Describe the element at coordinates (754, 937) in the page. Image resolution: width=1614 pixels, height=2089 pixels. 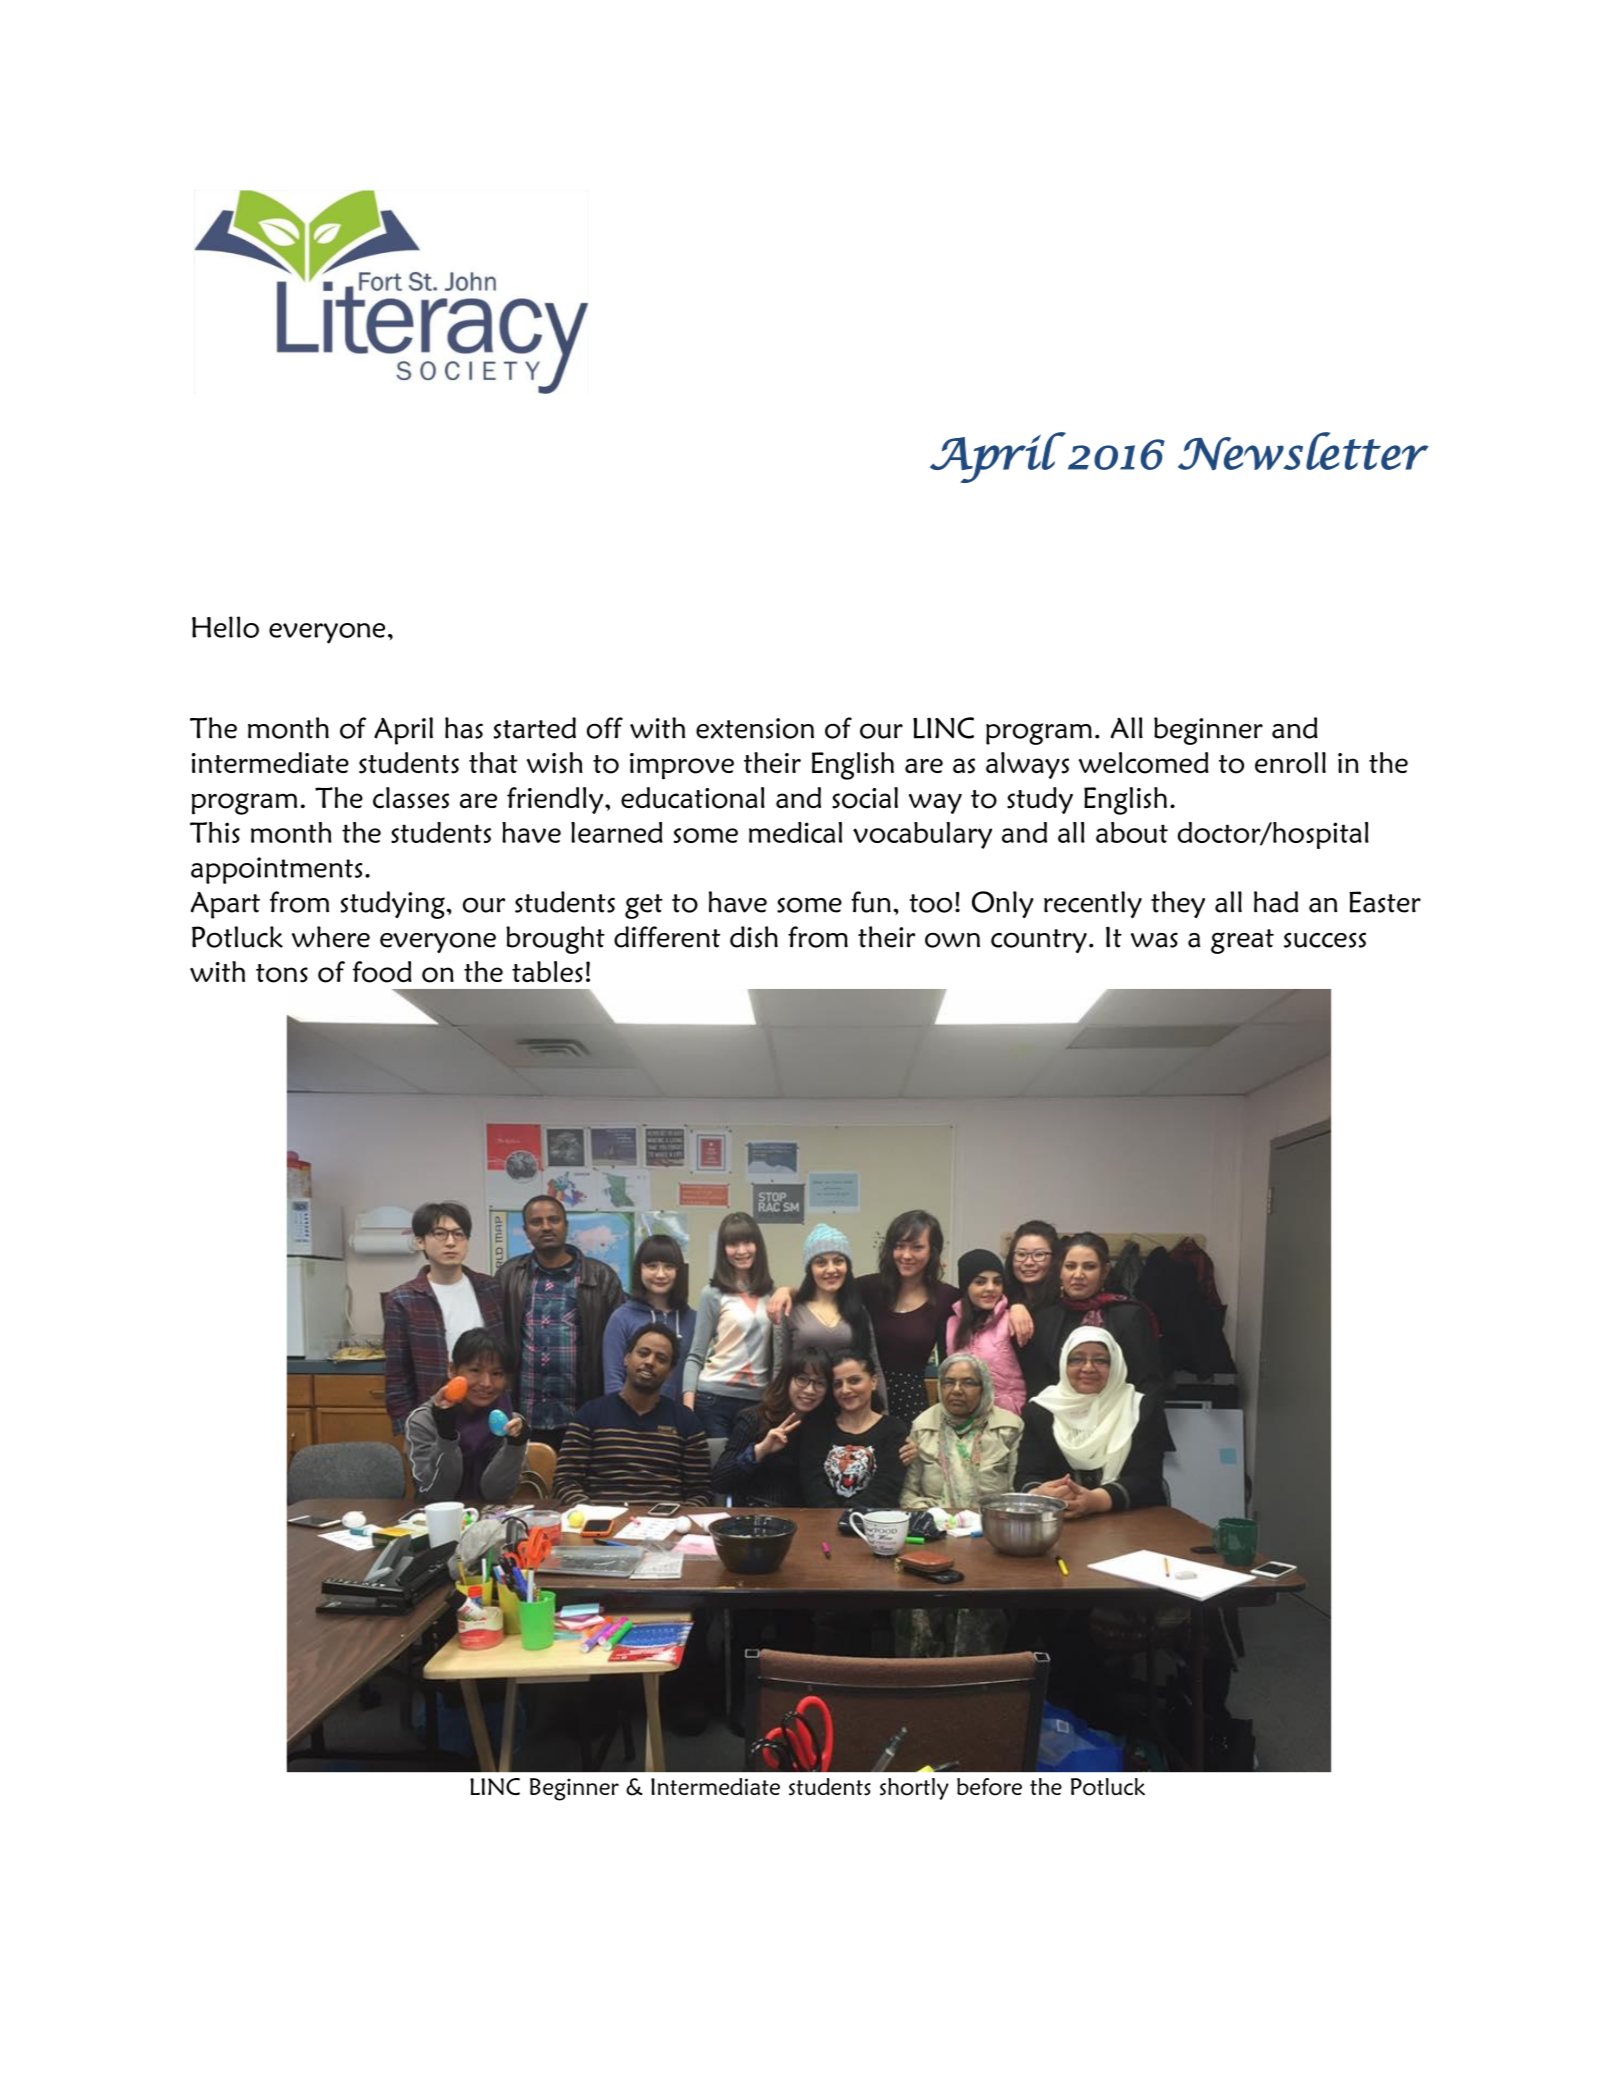
I see `dish` at that location.
